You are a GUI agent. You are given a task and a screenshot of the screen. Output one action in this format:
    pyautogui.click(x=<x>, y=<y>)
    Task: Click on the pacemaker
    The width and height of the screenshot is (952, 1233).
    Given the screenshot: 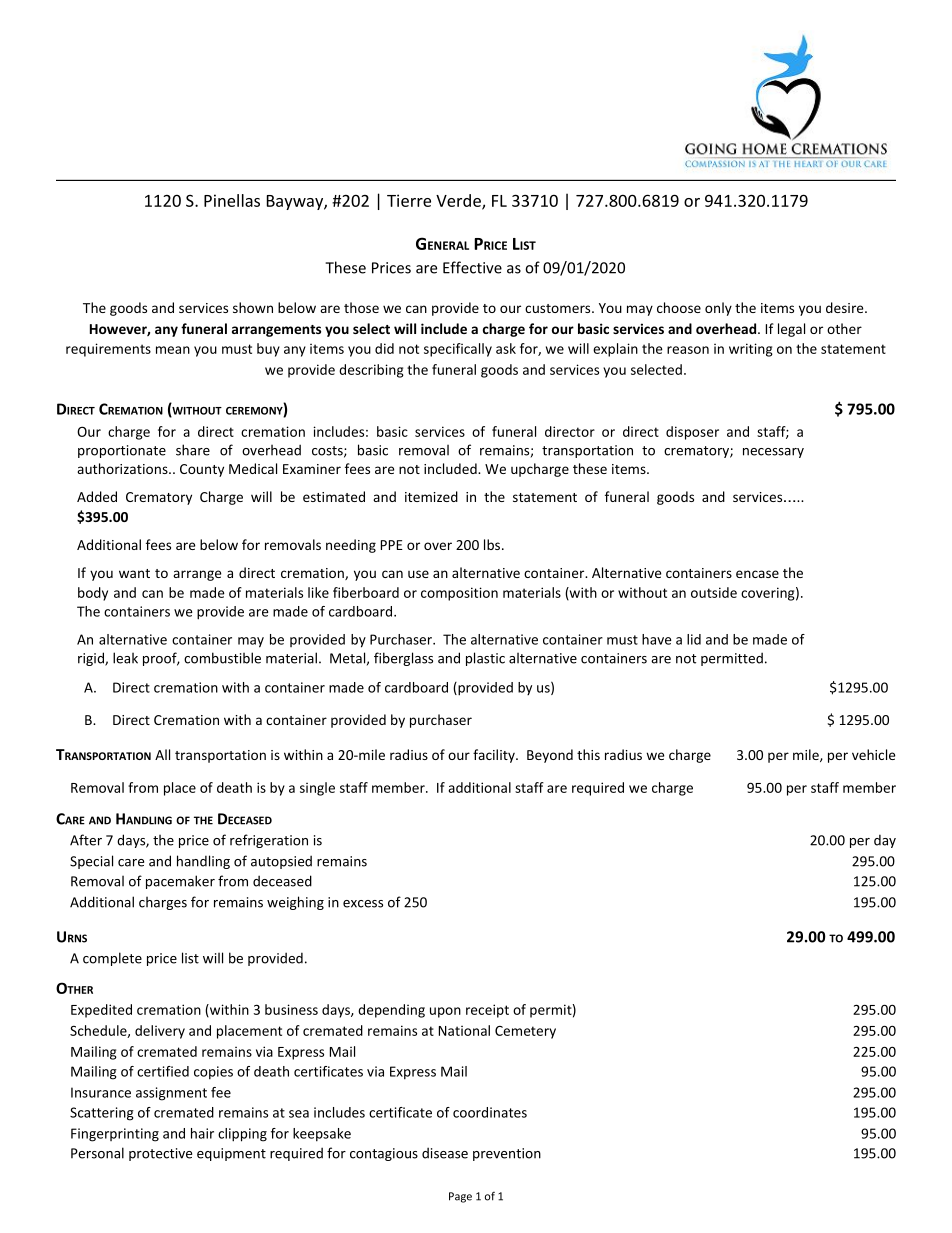 What is the action you would take?
    pyautogui.click(x=180, y=882)
